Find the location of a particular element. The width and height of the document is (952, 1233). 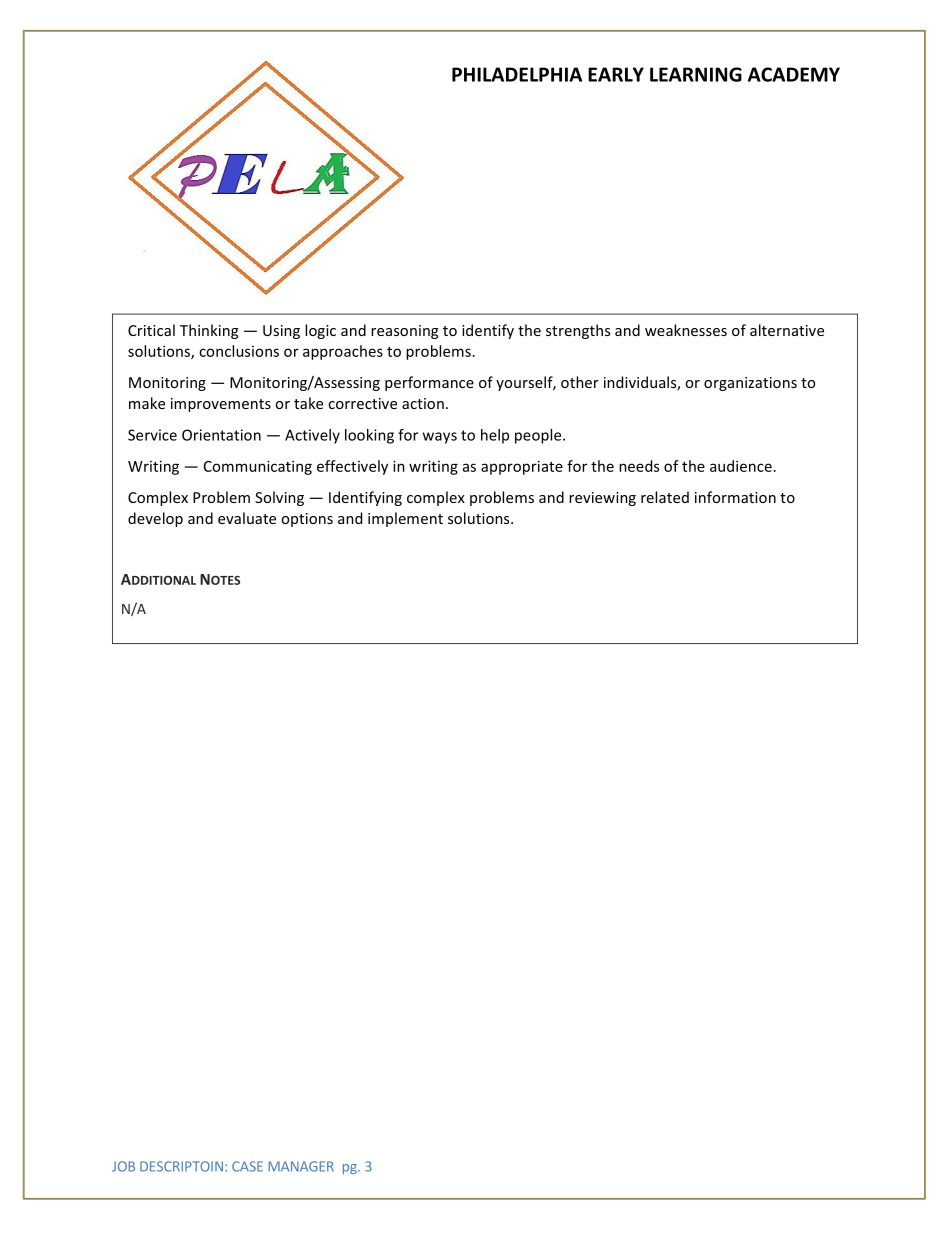

MANAGER is located at coordinates (301, 1166).
